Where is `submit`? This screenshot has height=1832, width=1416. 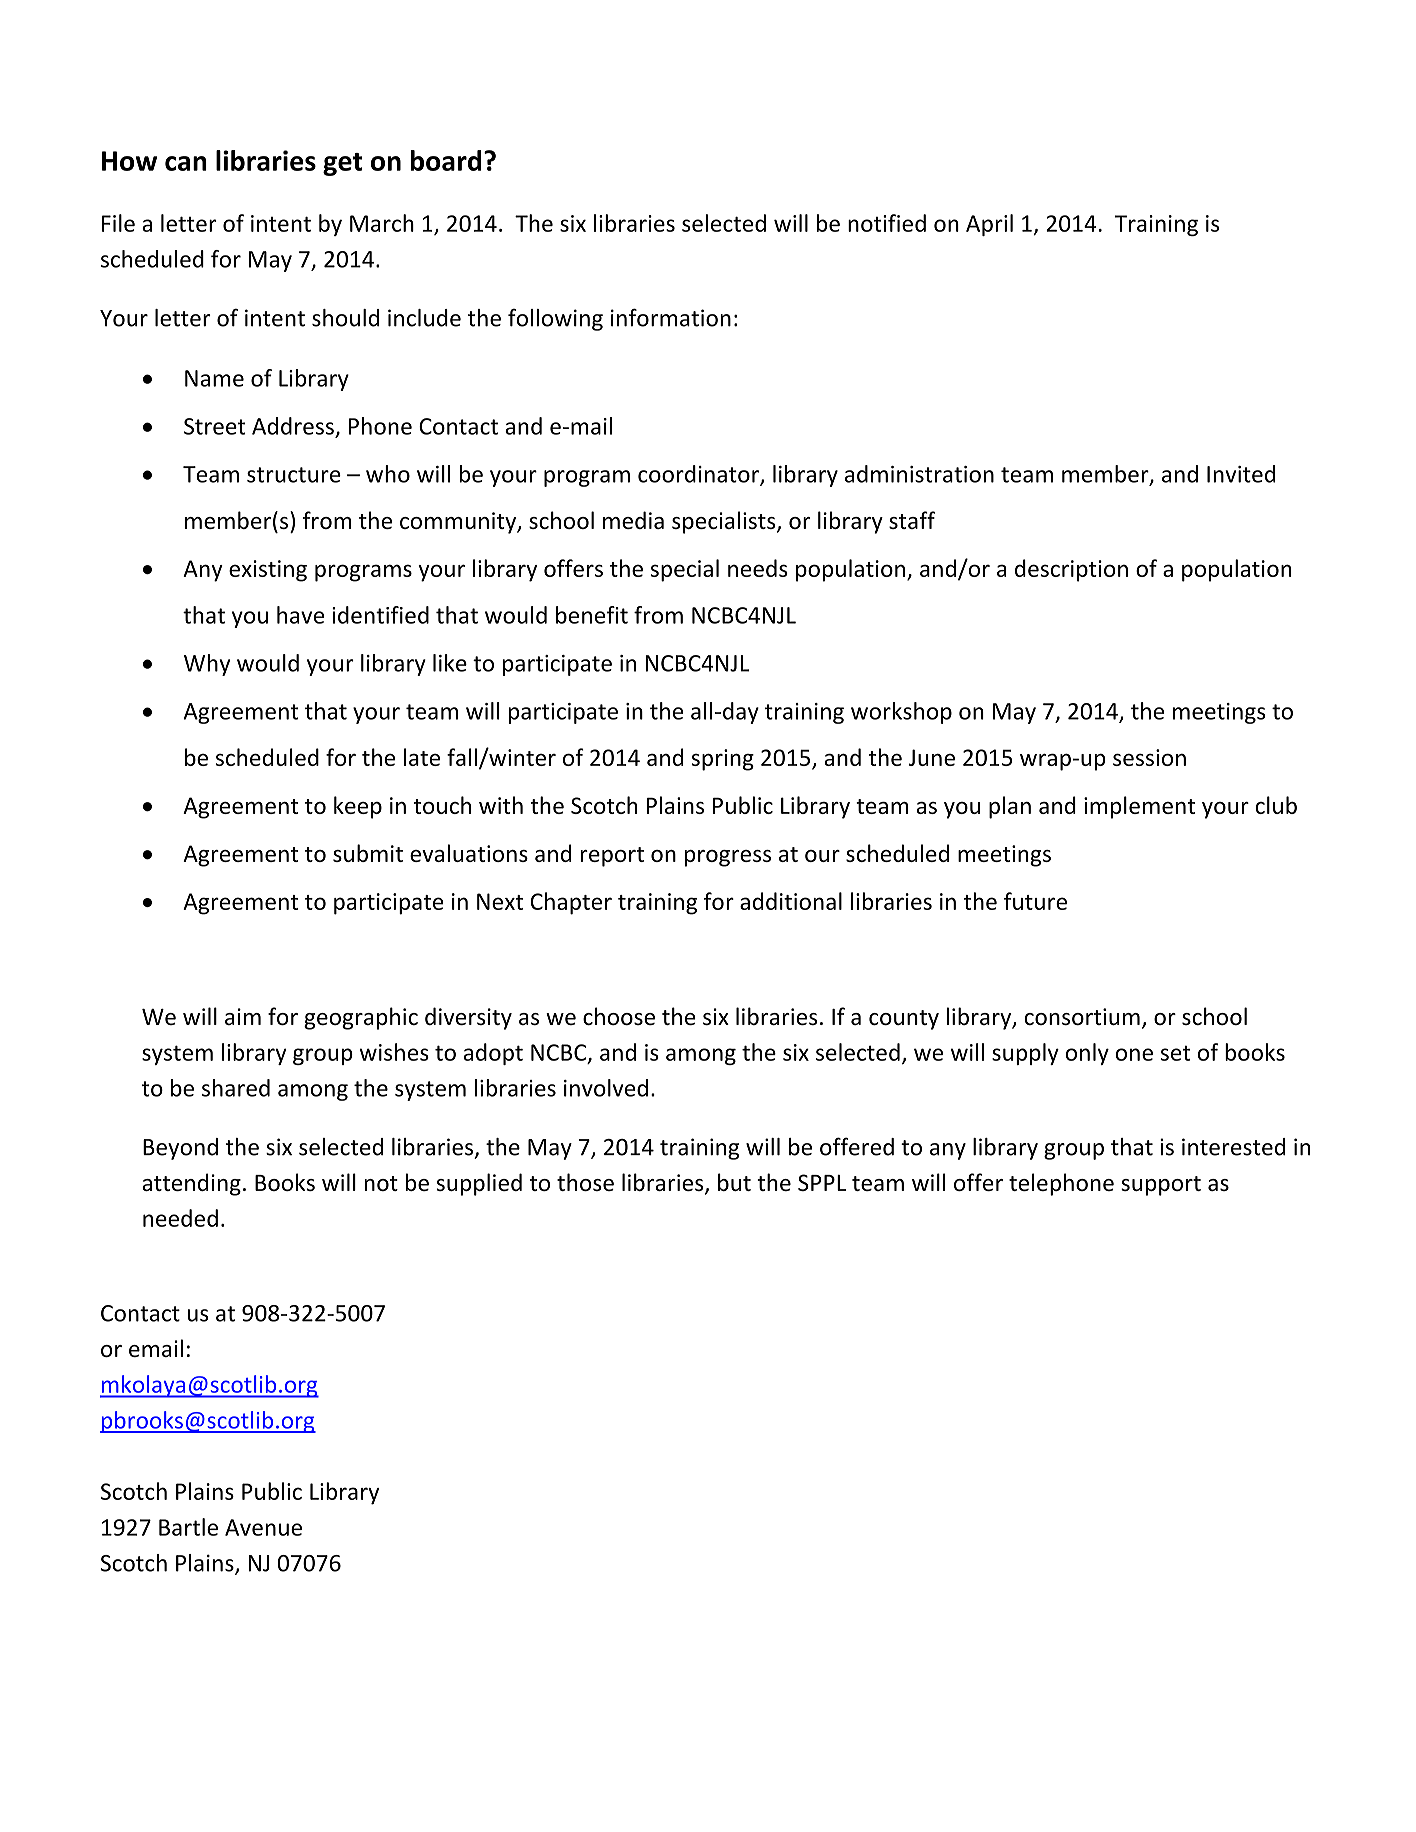 submit is located at coordinates (368, 853).
